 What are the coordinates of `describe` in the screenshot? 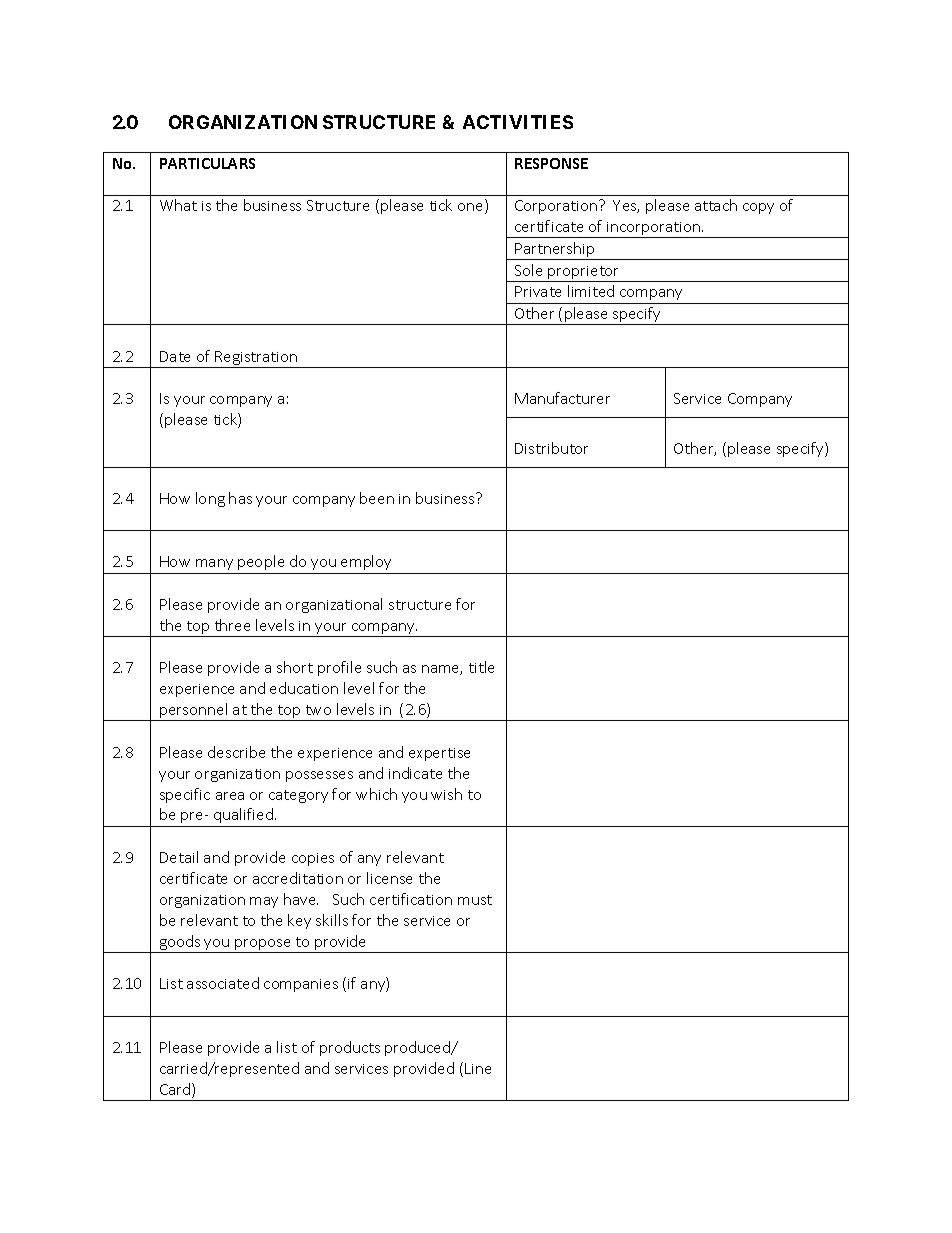 It's located at (236, 752).
